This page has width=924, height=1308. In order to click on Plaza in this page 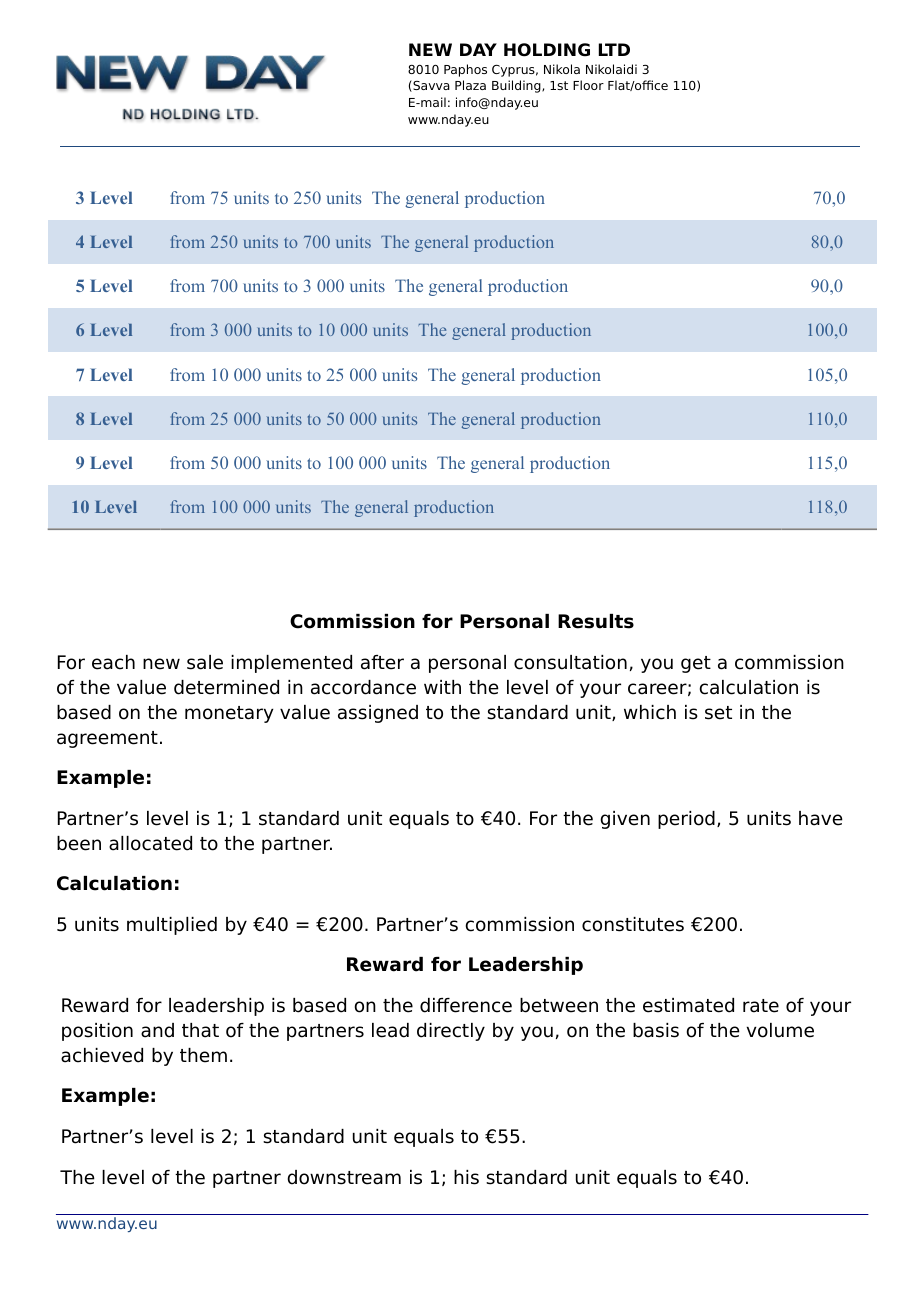, I will do `click(470, 85)`.
